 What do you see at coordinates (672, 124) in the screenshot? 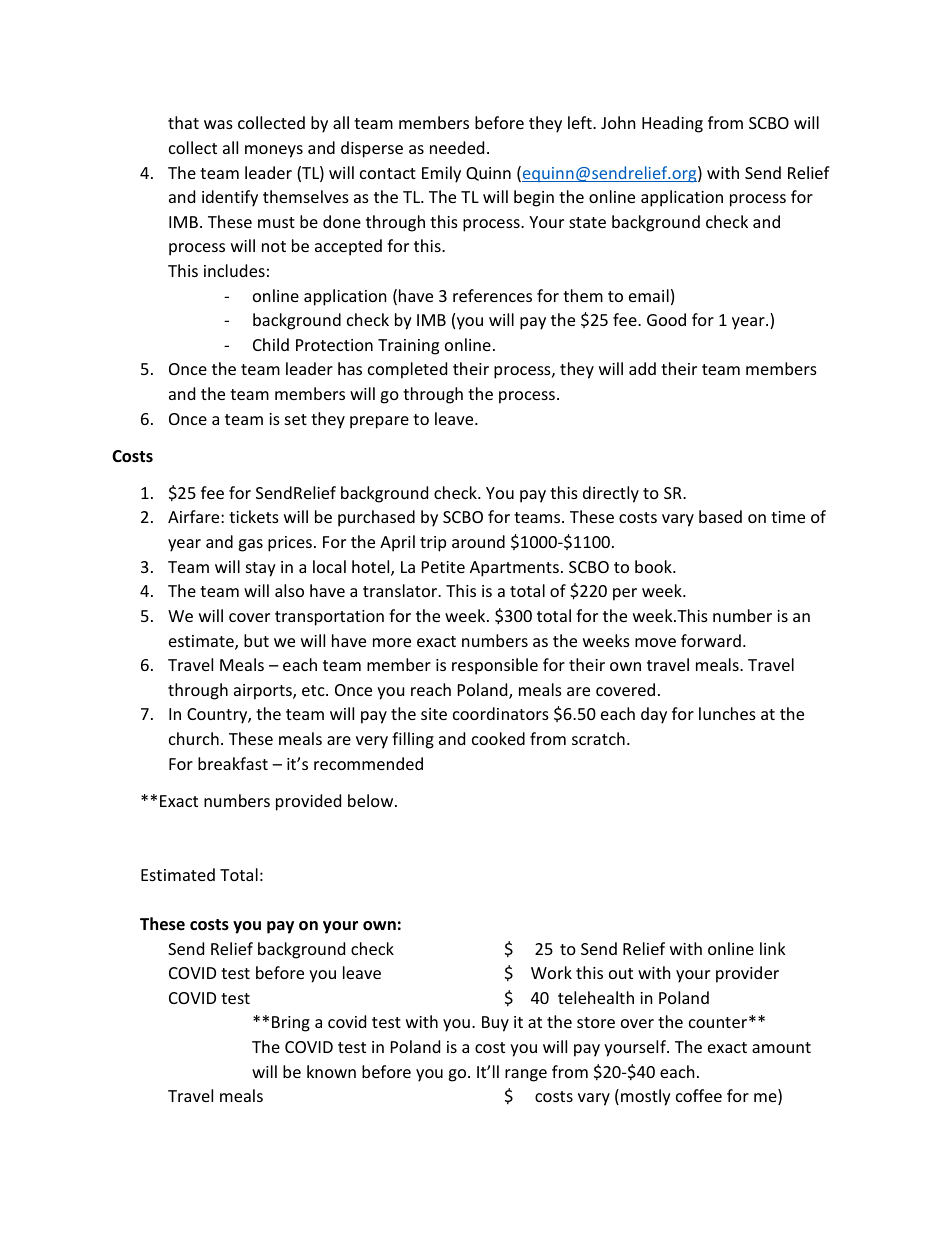
I see `Heading` at bounding box center [672, 124].
